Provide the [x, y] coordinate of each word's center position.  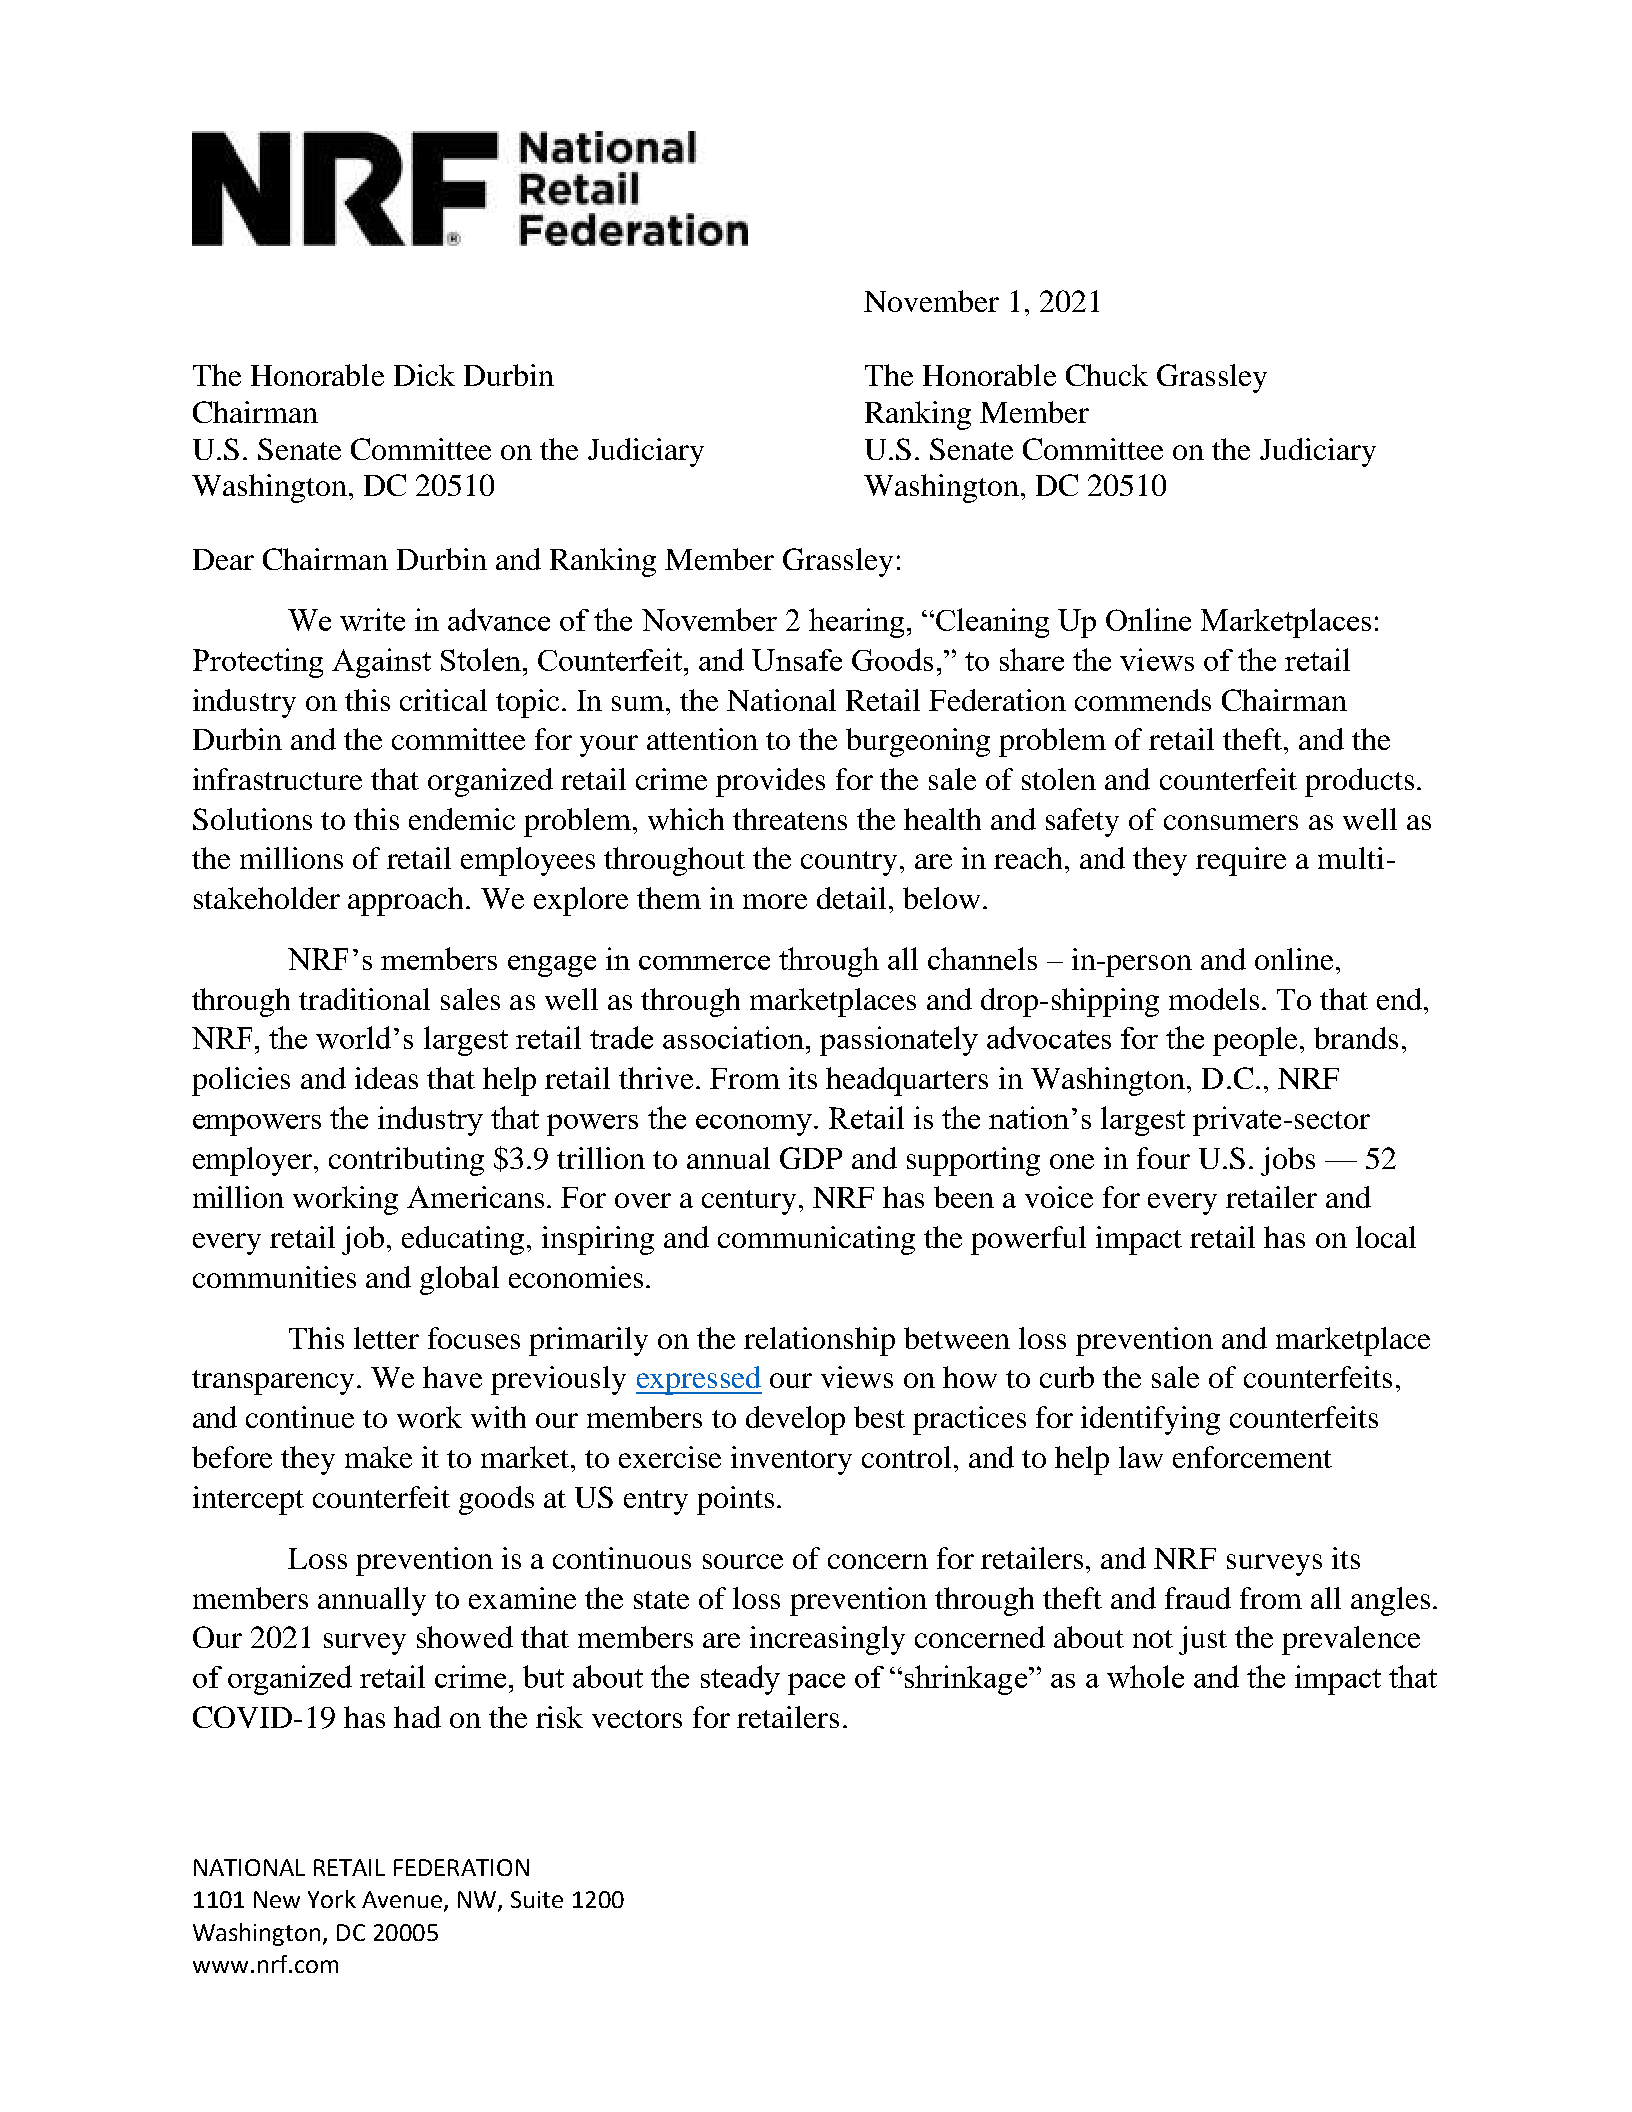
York [332, 1899]
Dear [223, 559]
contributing [406, 1161]
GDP [811, 1158]
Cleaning [991, 623]
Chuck [1107, 375]
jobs [1288, 1161]
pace [816, 1684]
